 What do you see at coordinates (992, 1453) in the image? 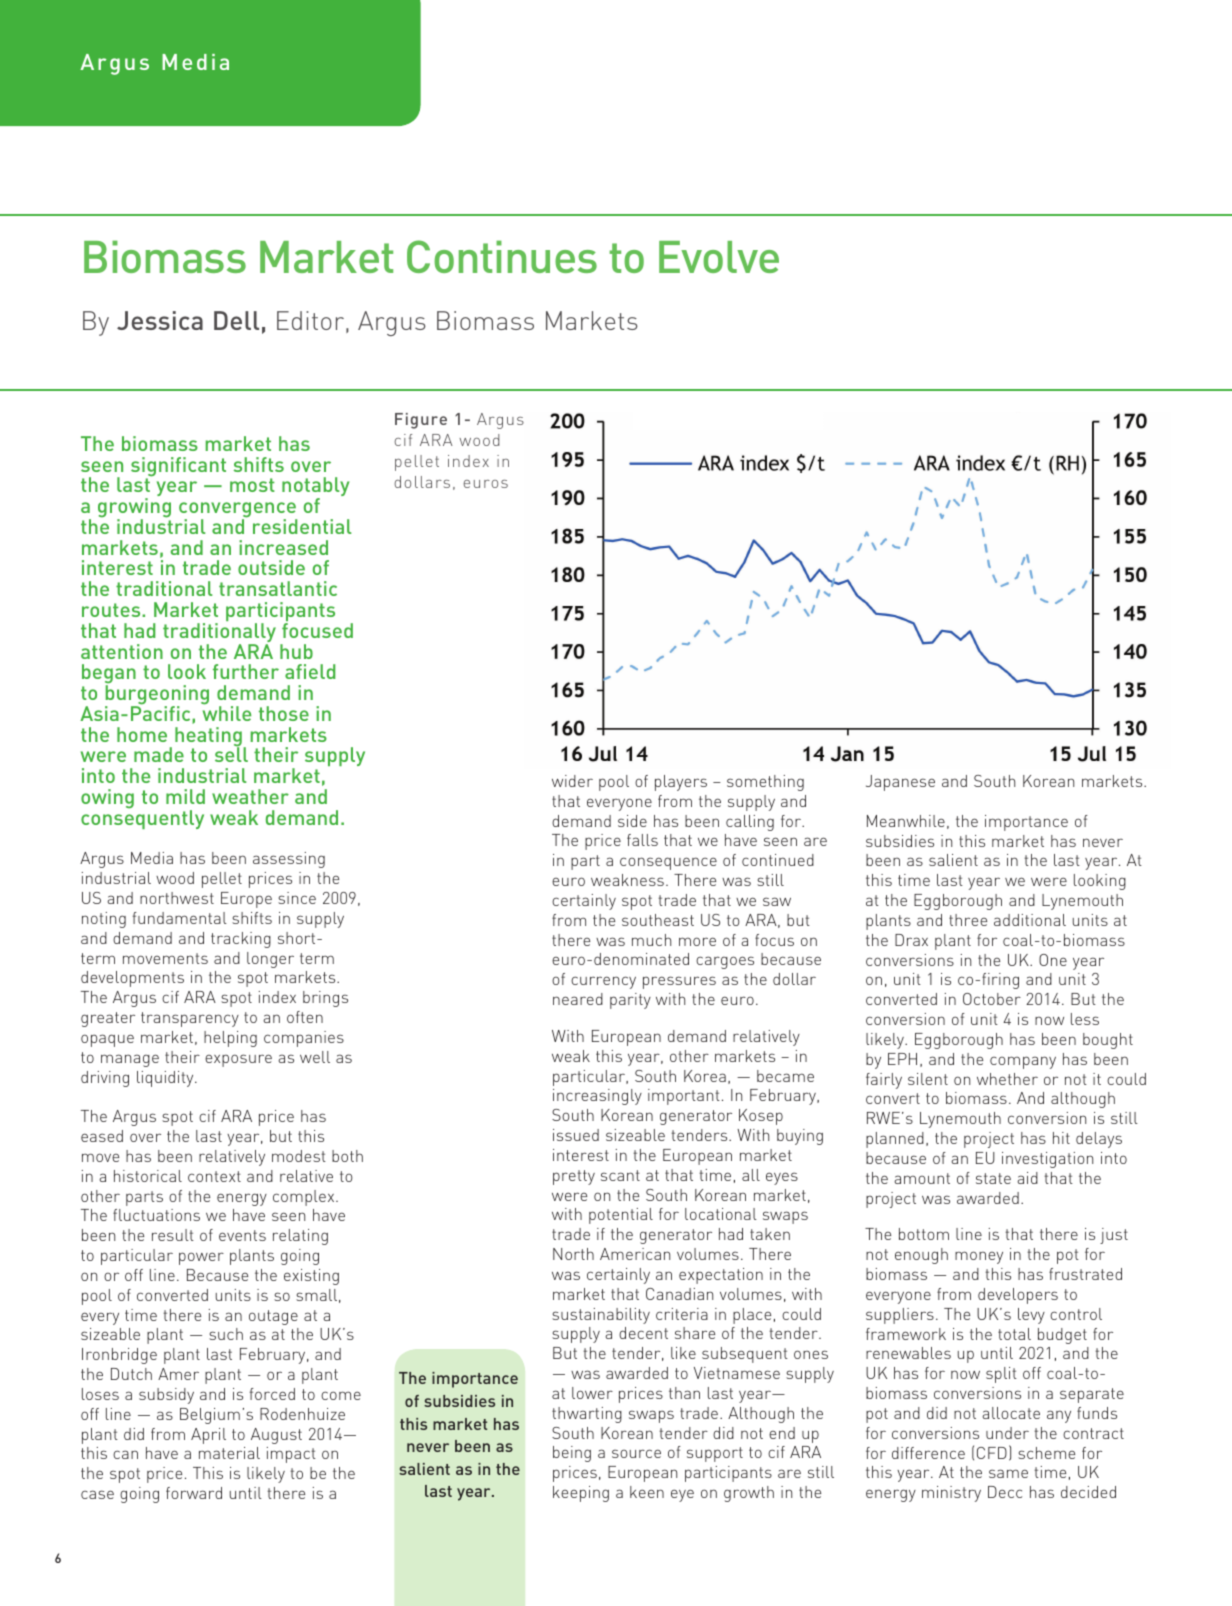
I see `CFD` at bounding box center [992, 1453].
